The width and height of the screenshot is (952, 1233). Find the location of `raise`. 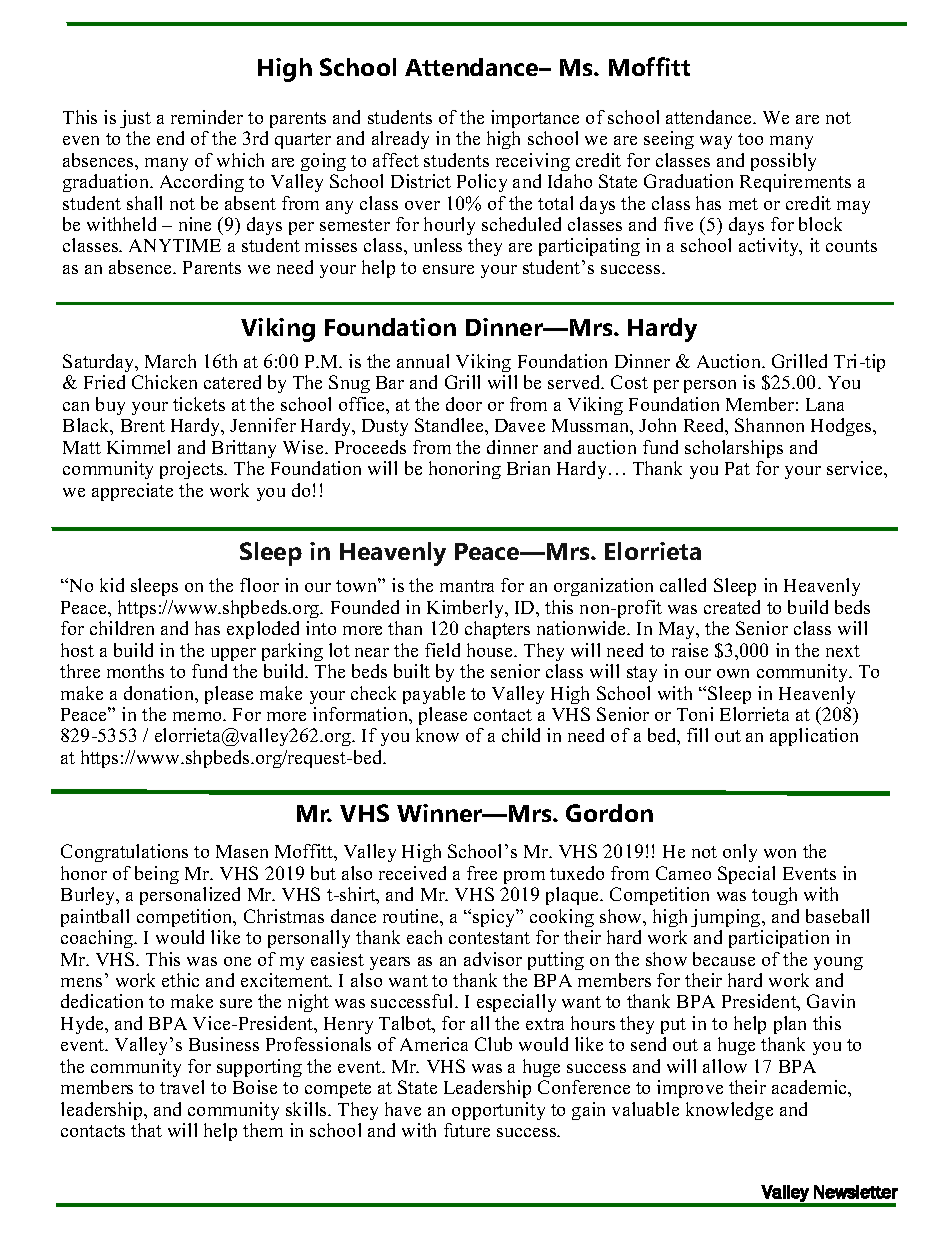

raise is located at coordinates (690, 650).
